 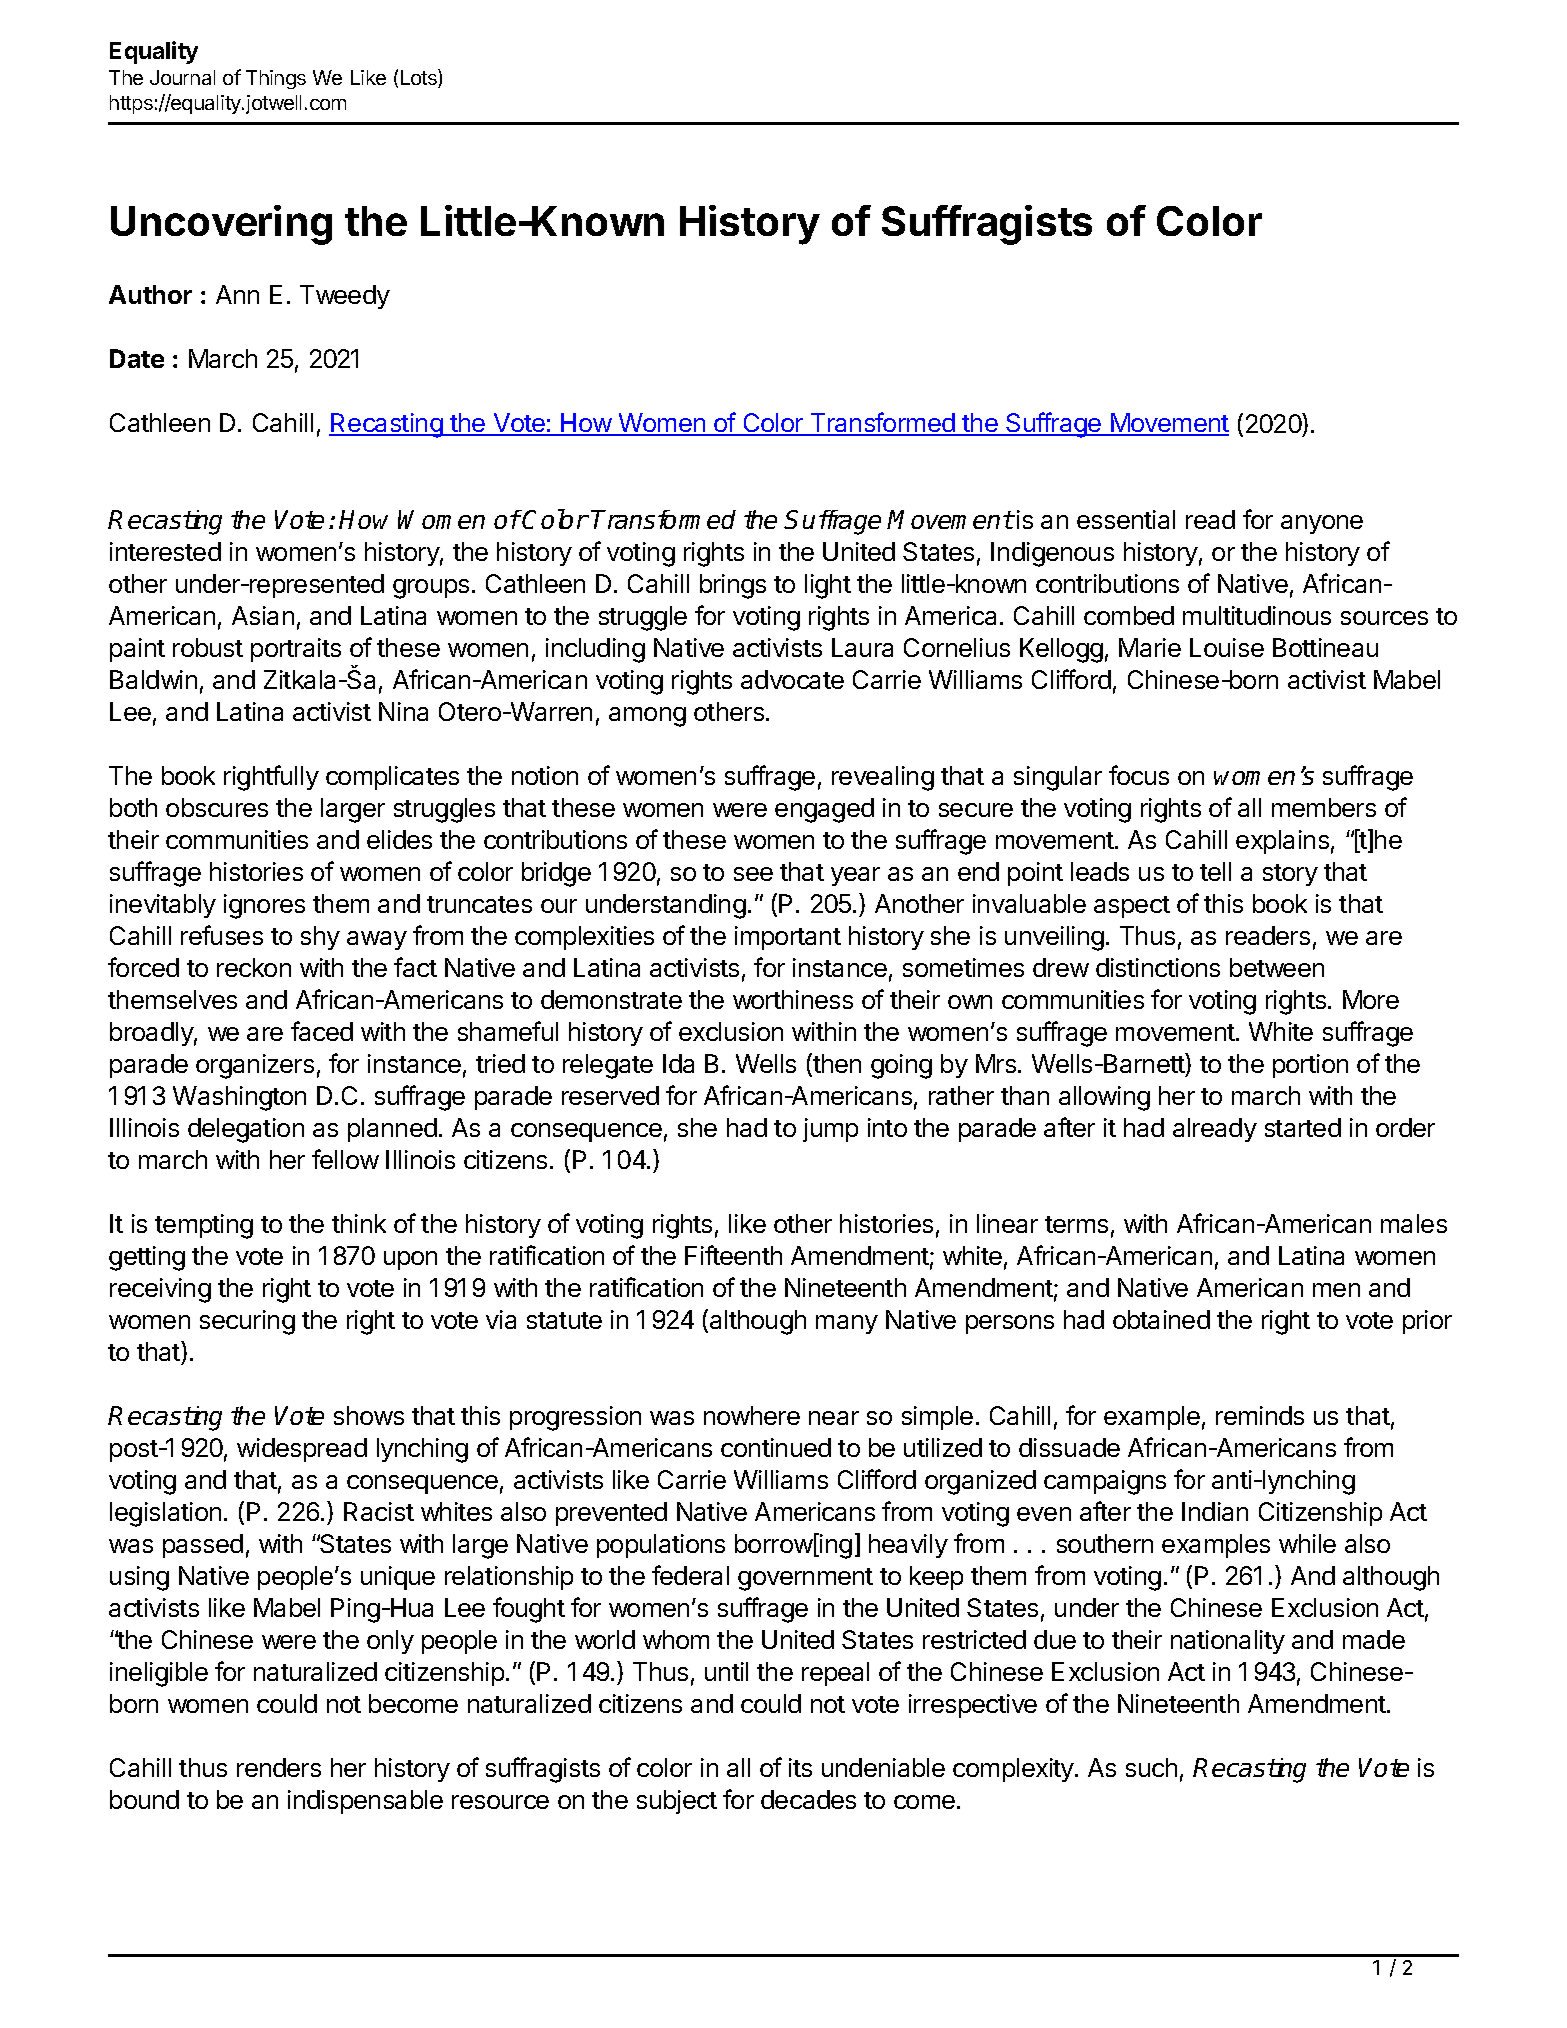 What do you see at coordinates (221, 225) in the screenshot?
I see `Uncovering` at bounding box center [221, 225].
